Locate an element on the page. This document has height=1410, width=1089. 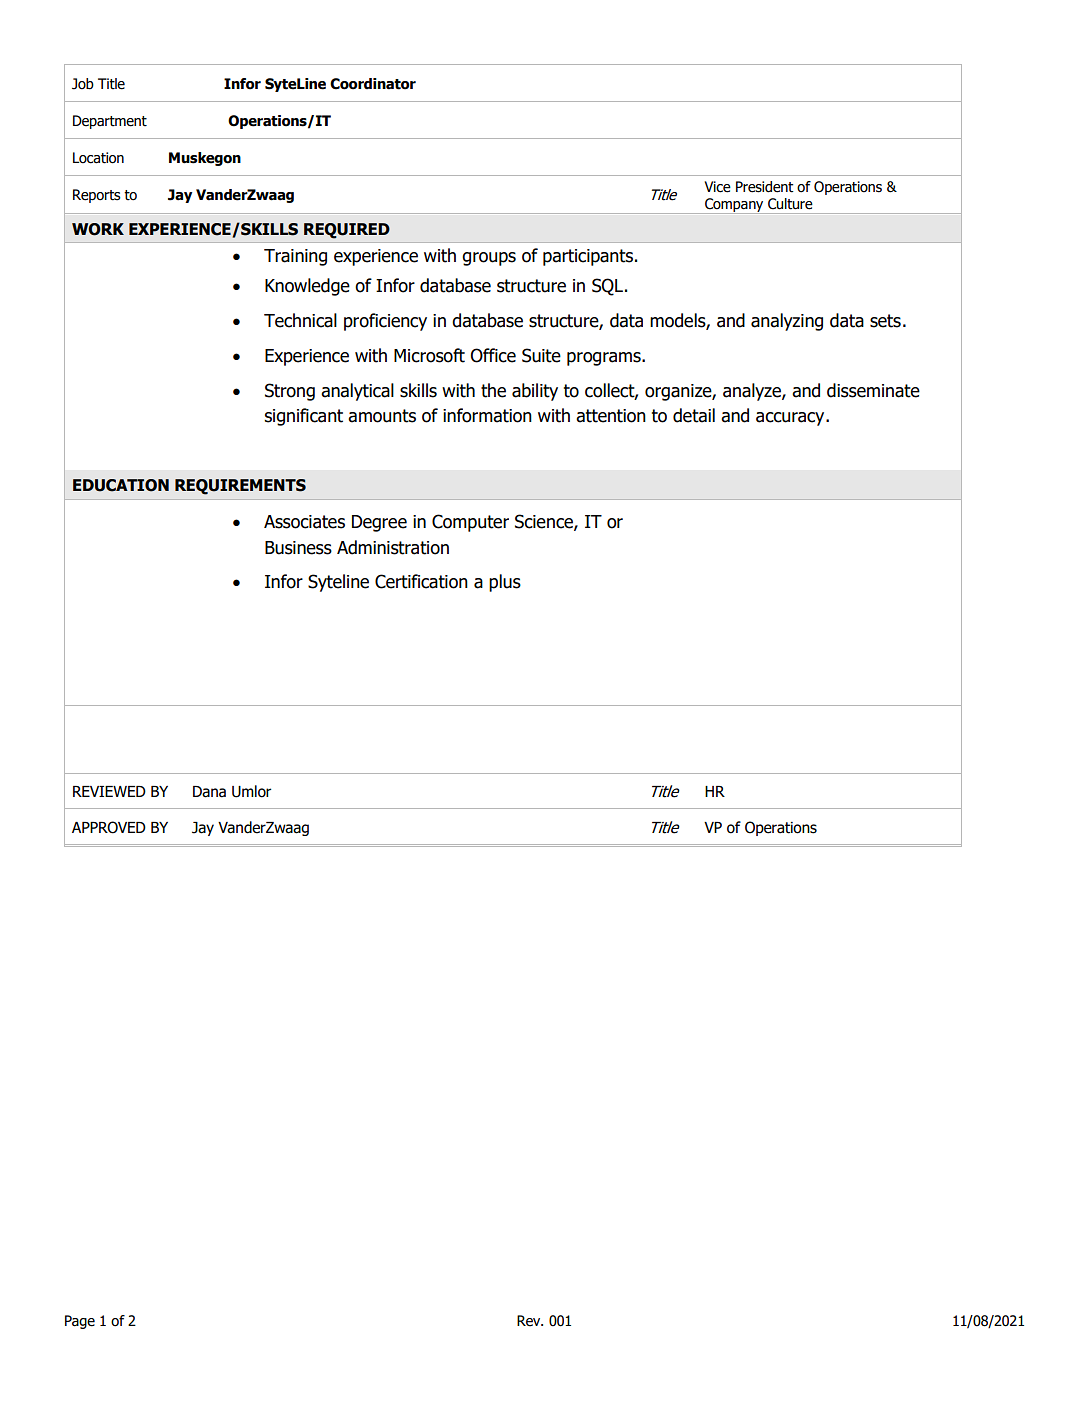
Page is located at coordinates (80, 1322).
